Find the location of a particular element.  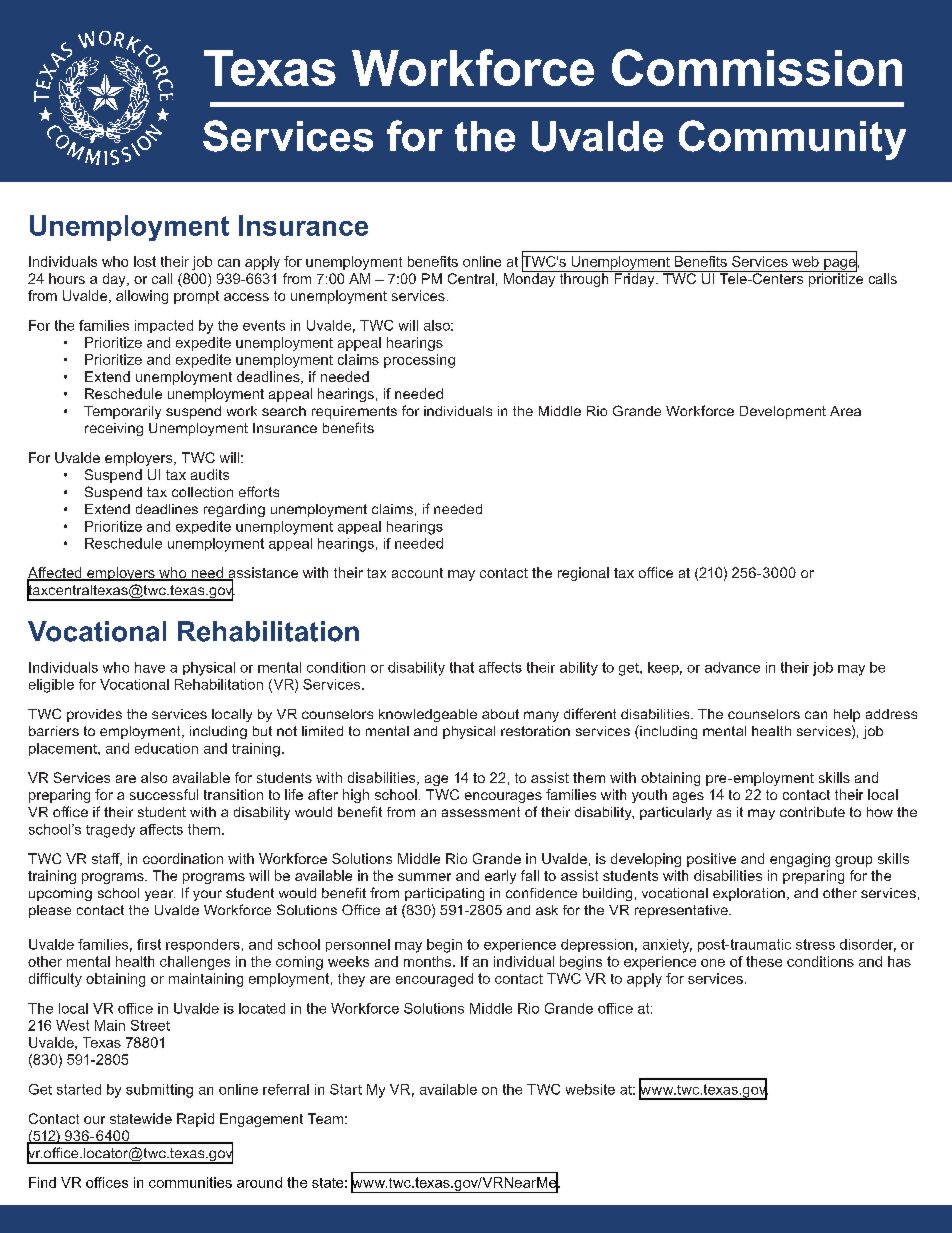

advance is located at coordinates (732, 667).
